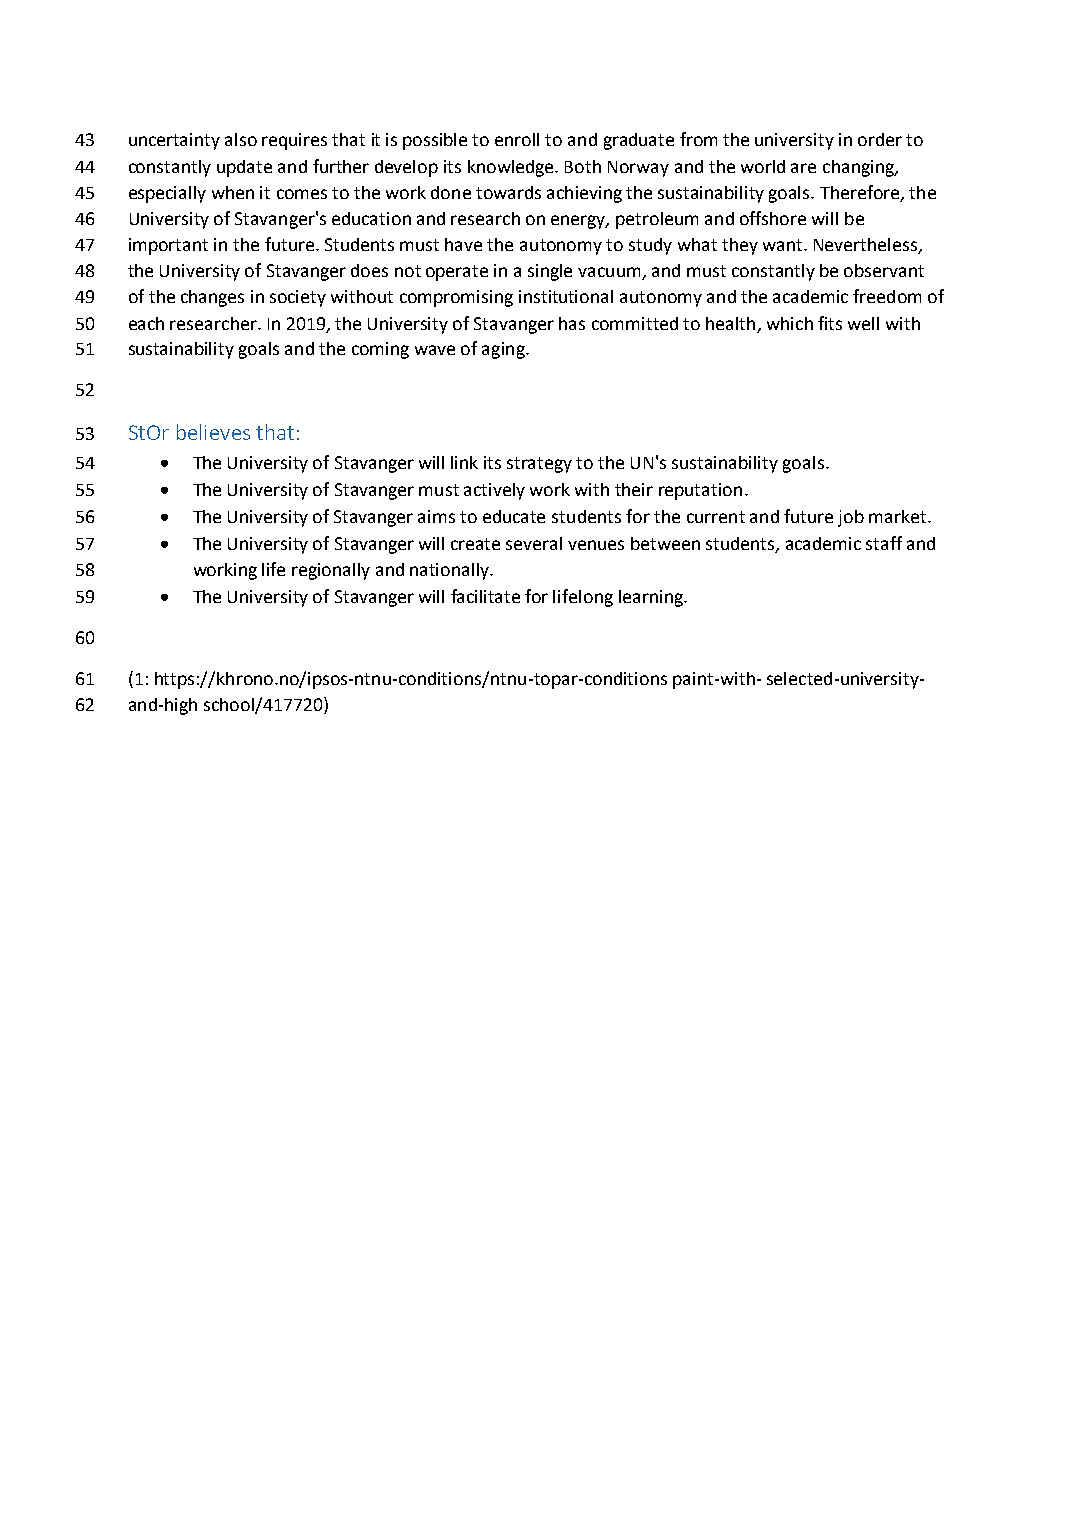 This document has width=1073, height=1518. What do you see at coordinates (241, 139) in the document?
I see `also` at bounding box center [241, 139].
